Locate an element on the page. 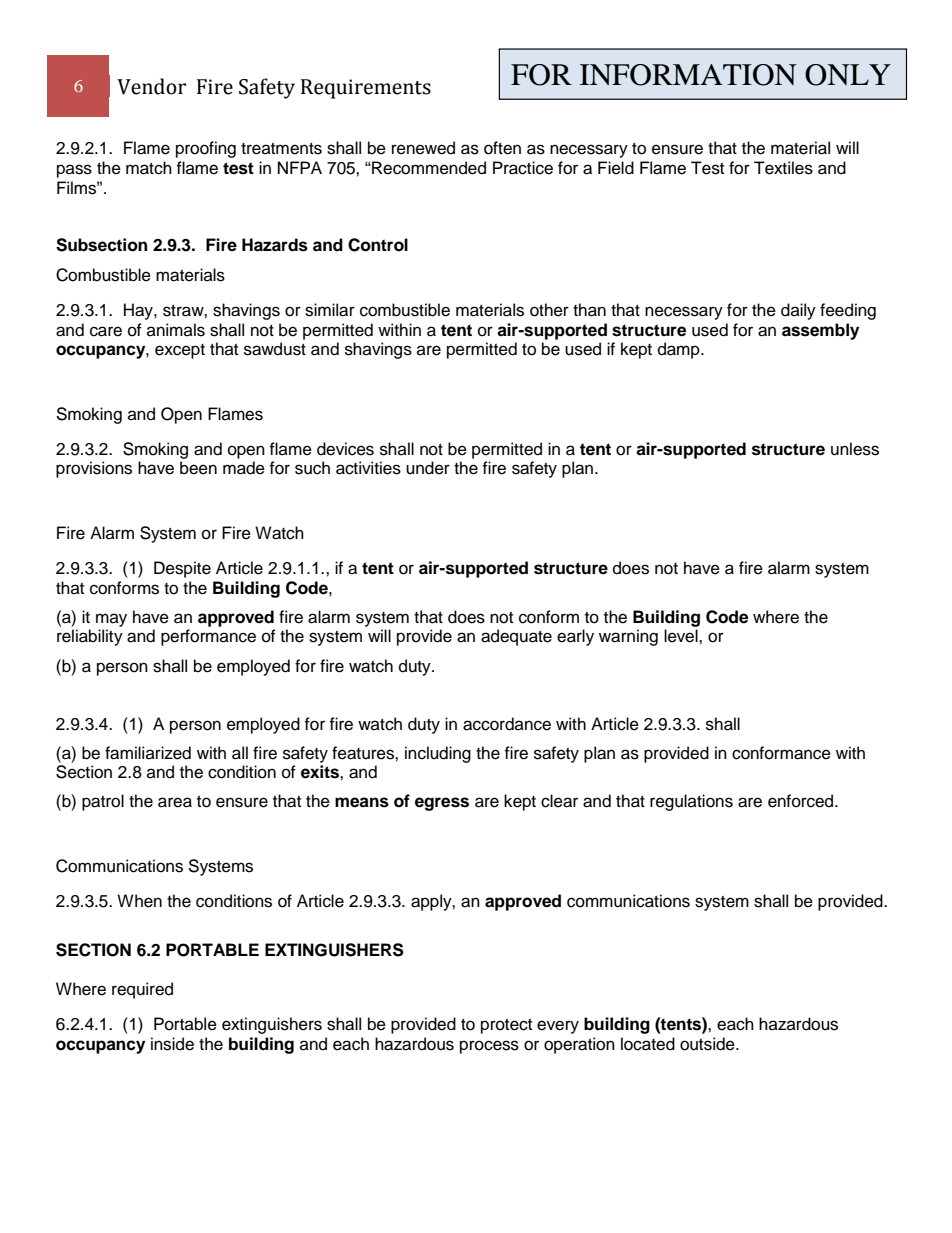  INFORMATION is located at coordinates (688, 75).
